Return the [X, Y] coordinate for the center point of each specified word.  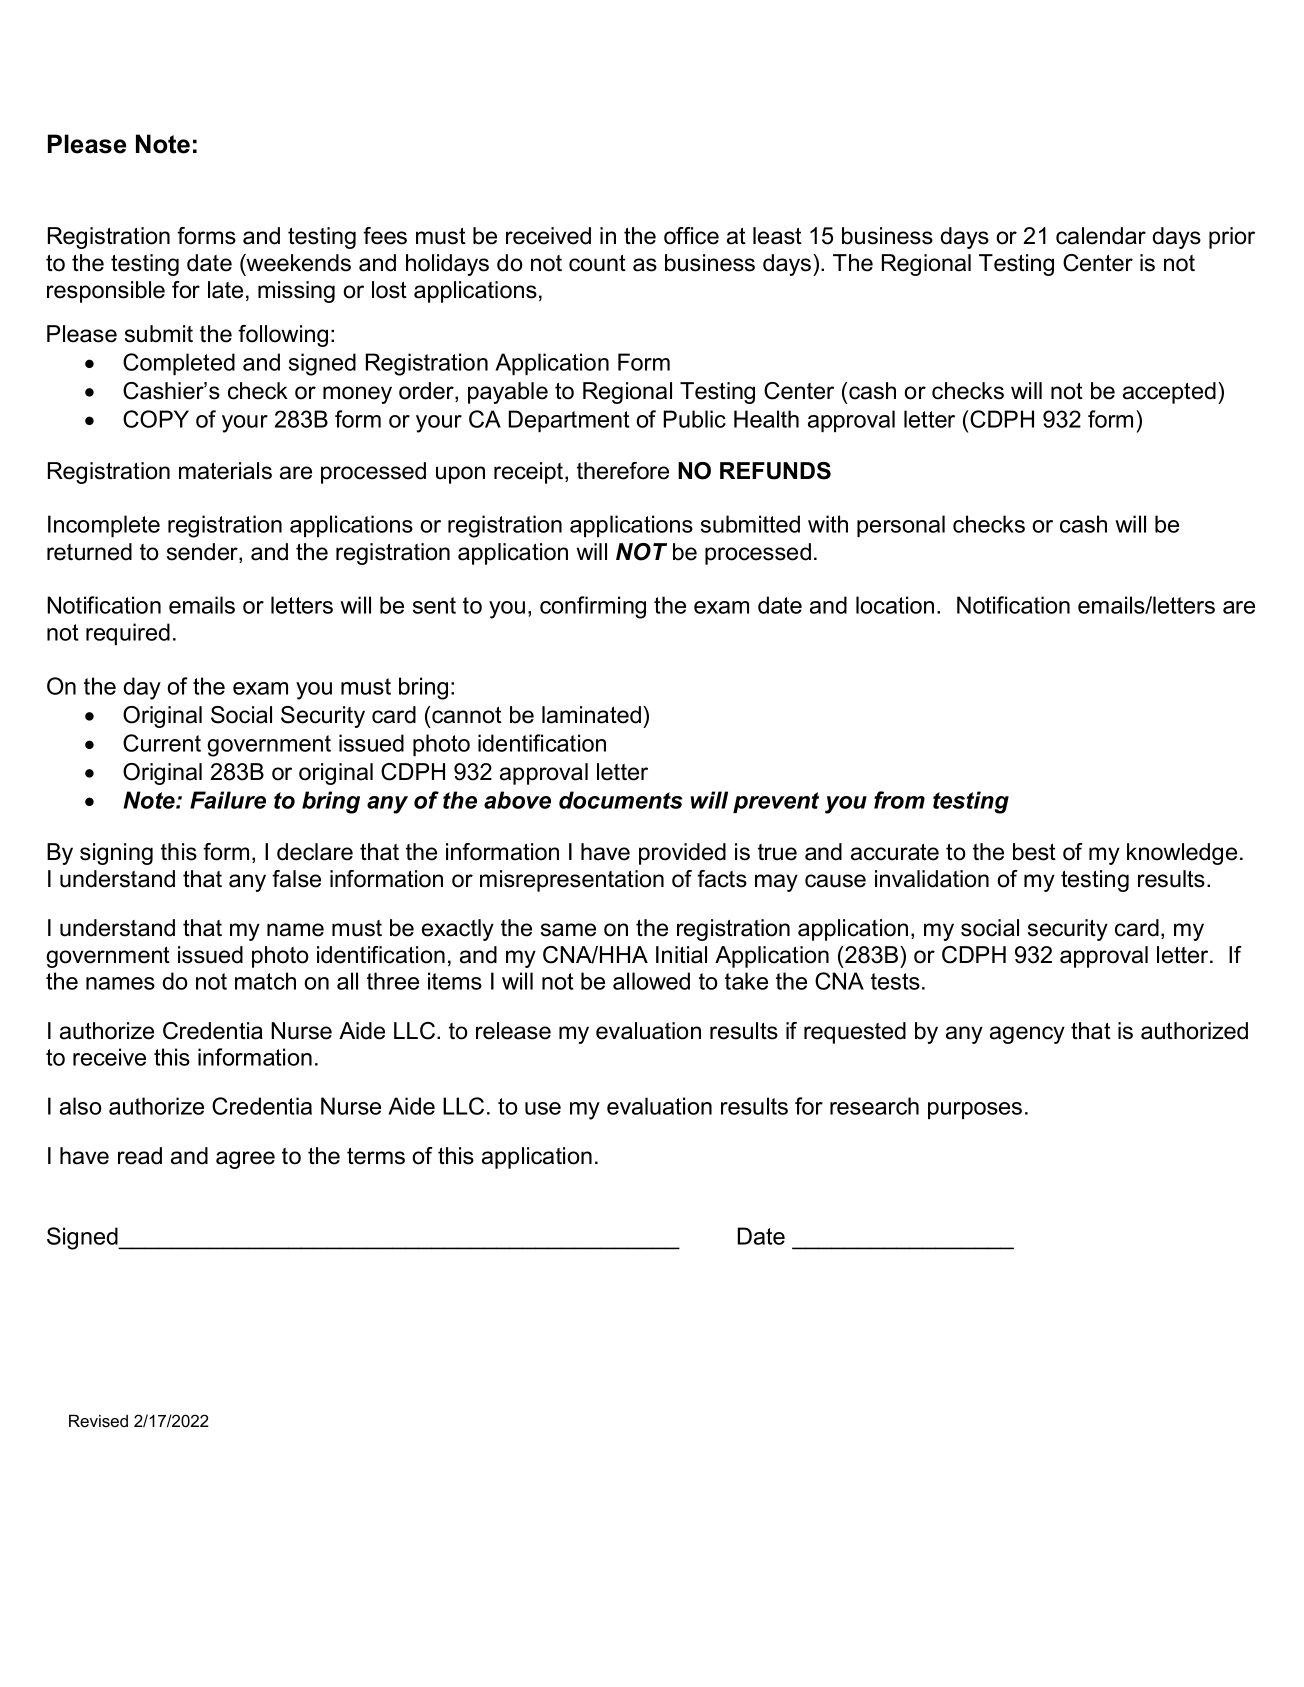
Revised [98, 1420]
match [265, 981]
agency [1027, 1035]
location [895, 605]
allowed [651, 981]
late [225, 290]
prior [1232, 238]
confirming [593, 607]
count [597, 263]
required [128, 634]
